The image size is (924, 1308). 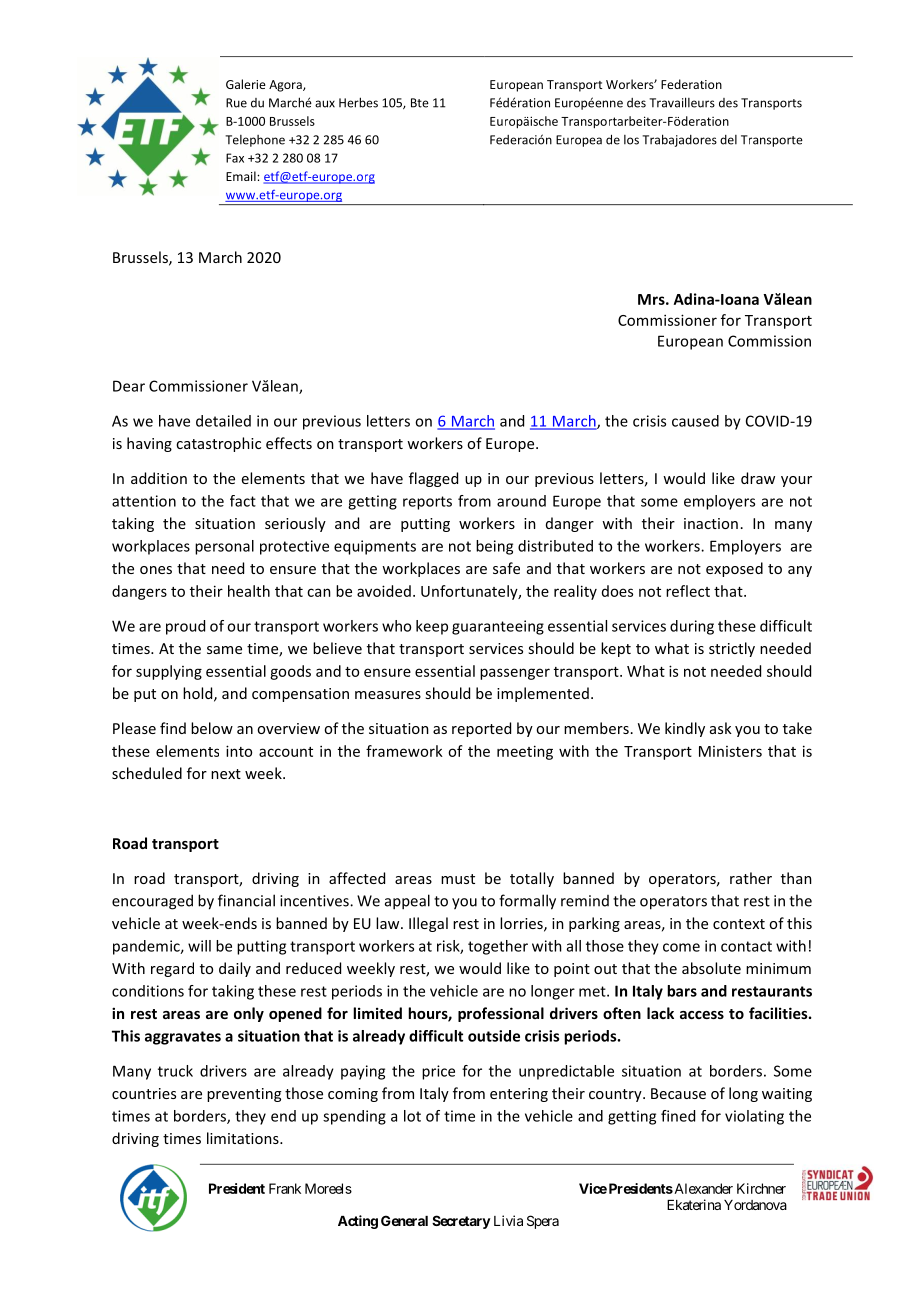 What do you see at coordinates (433, 479) in the document?
I see `flagged` at bounding box center [433, 479].
